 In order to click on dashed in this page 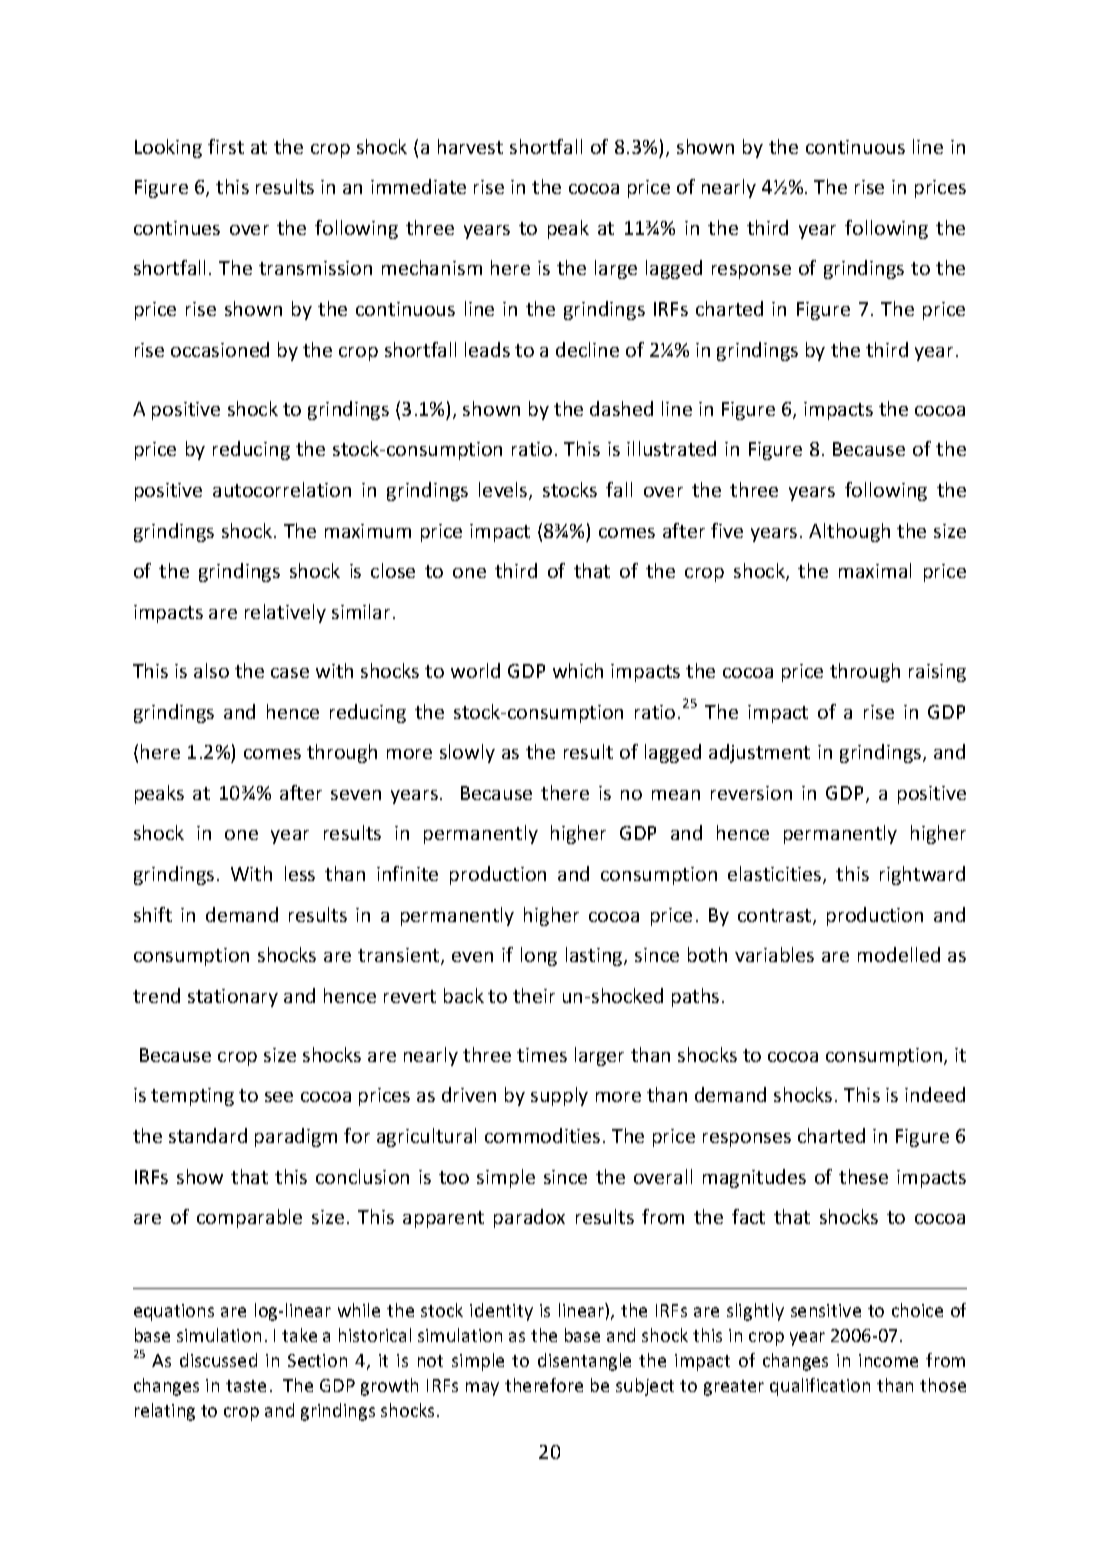, I will do `click(621, 408)`.
